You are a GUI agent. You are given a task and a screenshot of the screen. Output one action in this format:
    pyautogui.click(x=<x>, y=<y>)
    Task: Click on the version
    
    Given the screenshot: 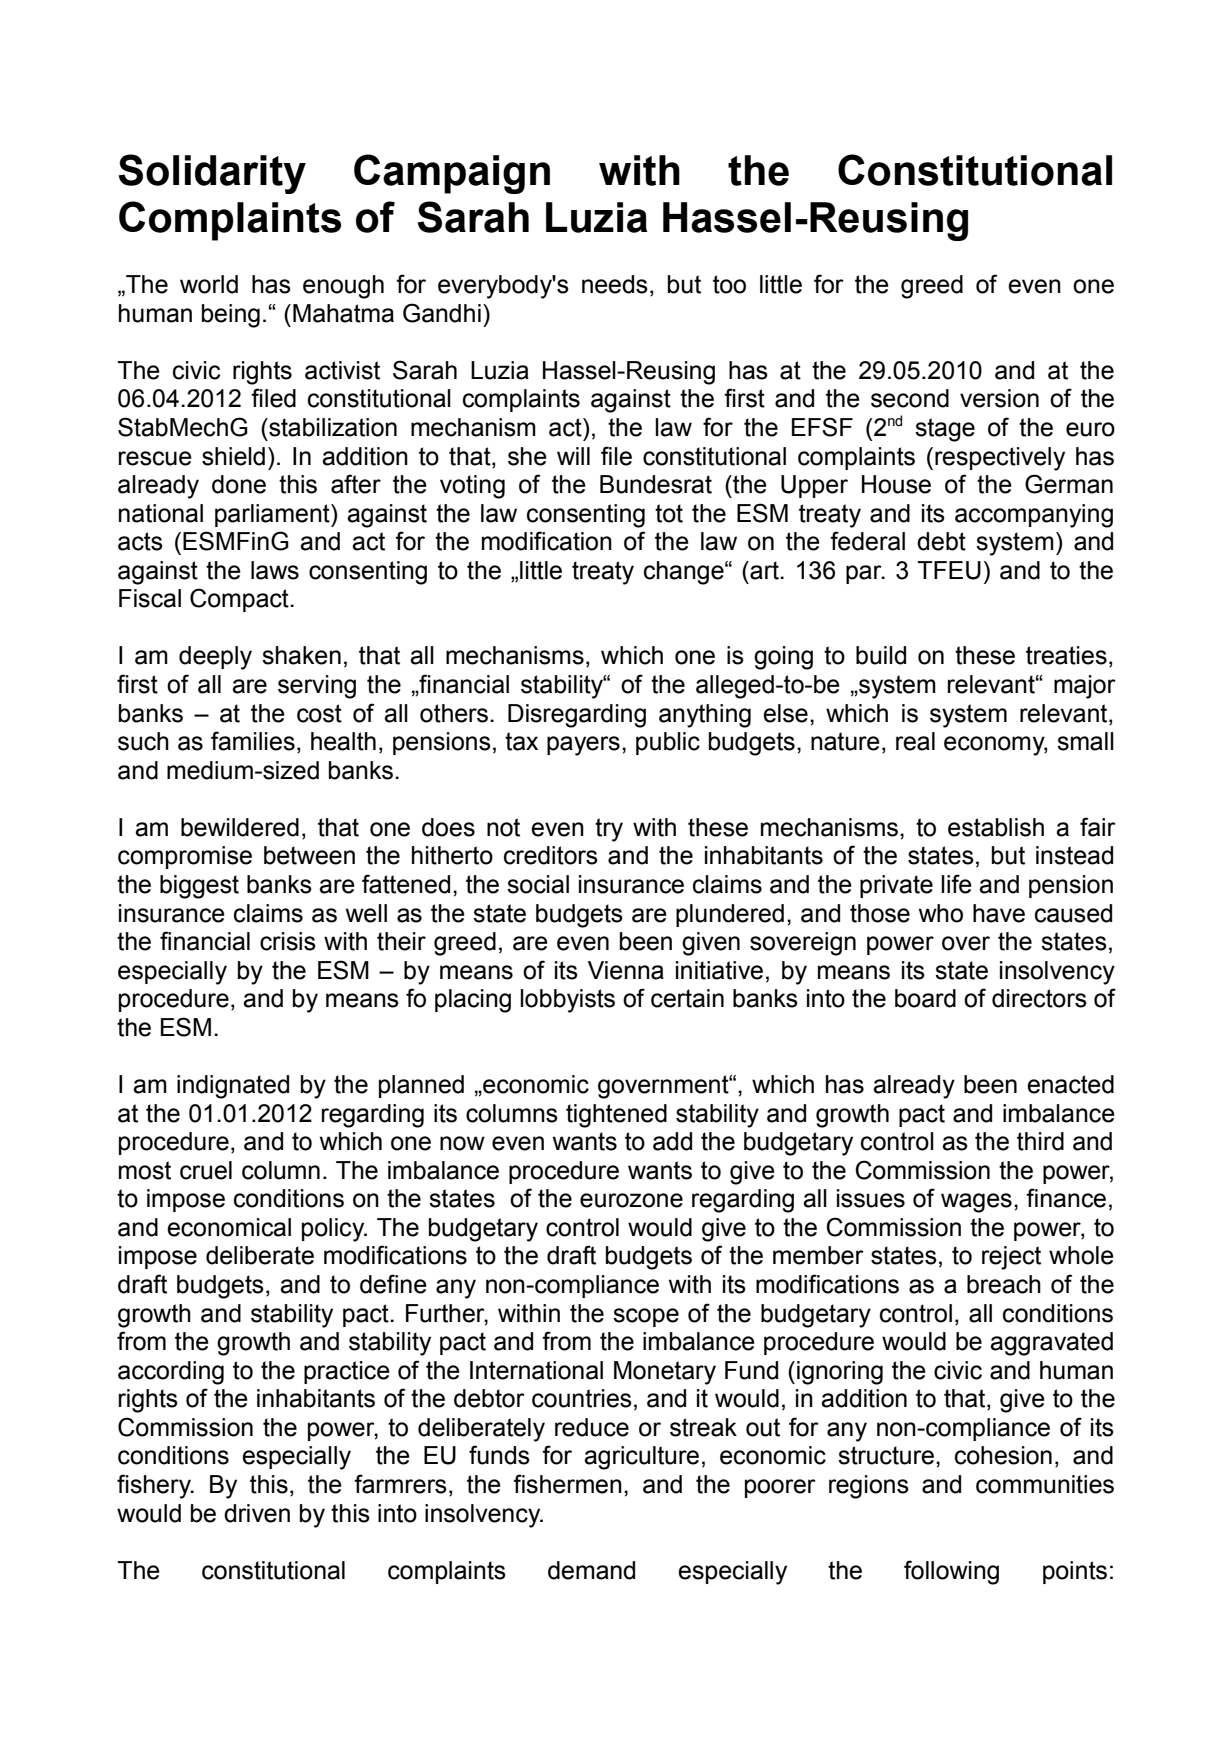 What is the action you would take?
    pyautogui.click(x=999, y=398)
